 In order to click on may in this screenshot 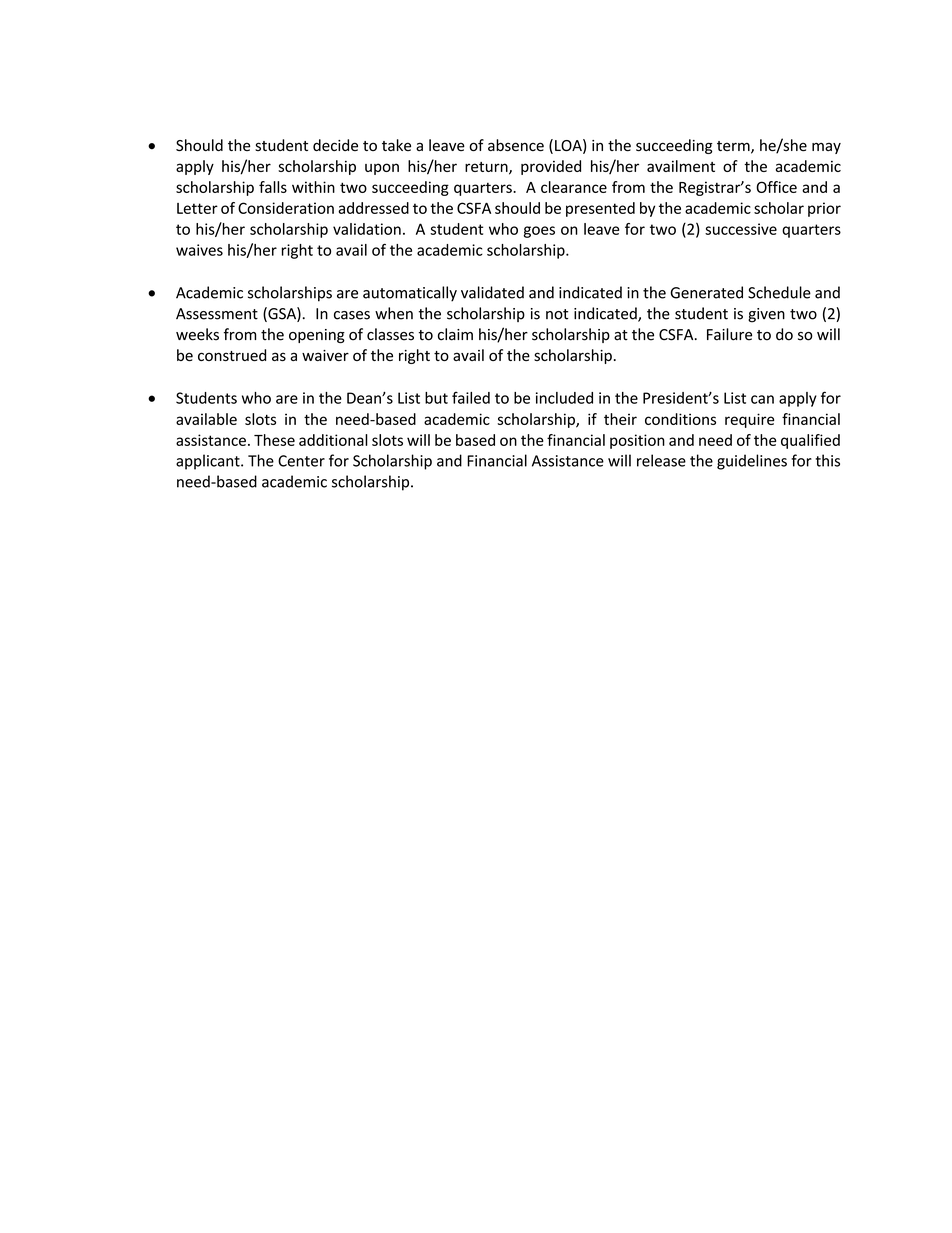, I will do `click(826, 148)`.
